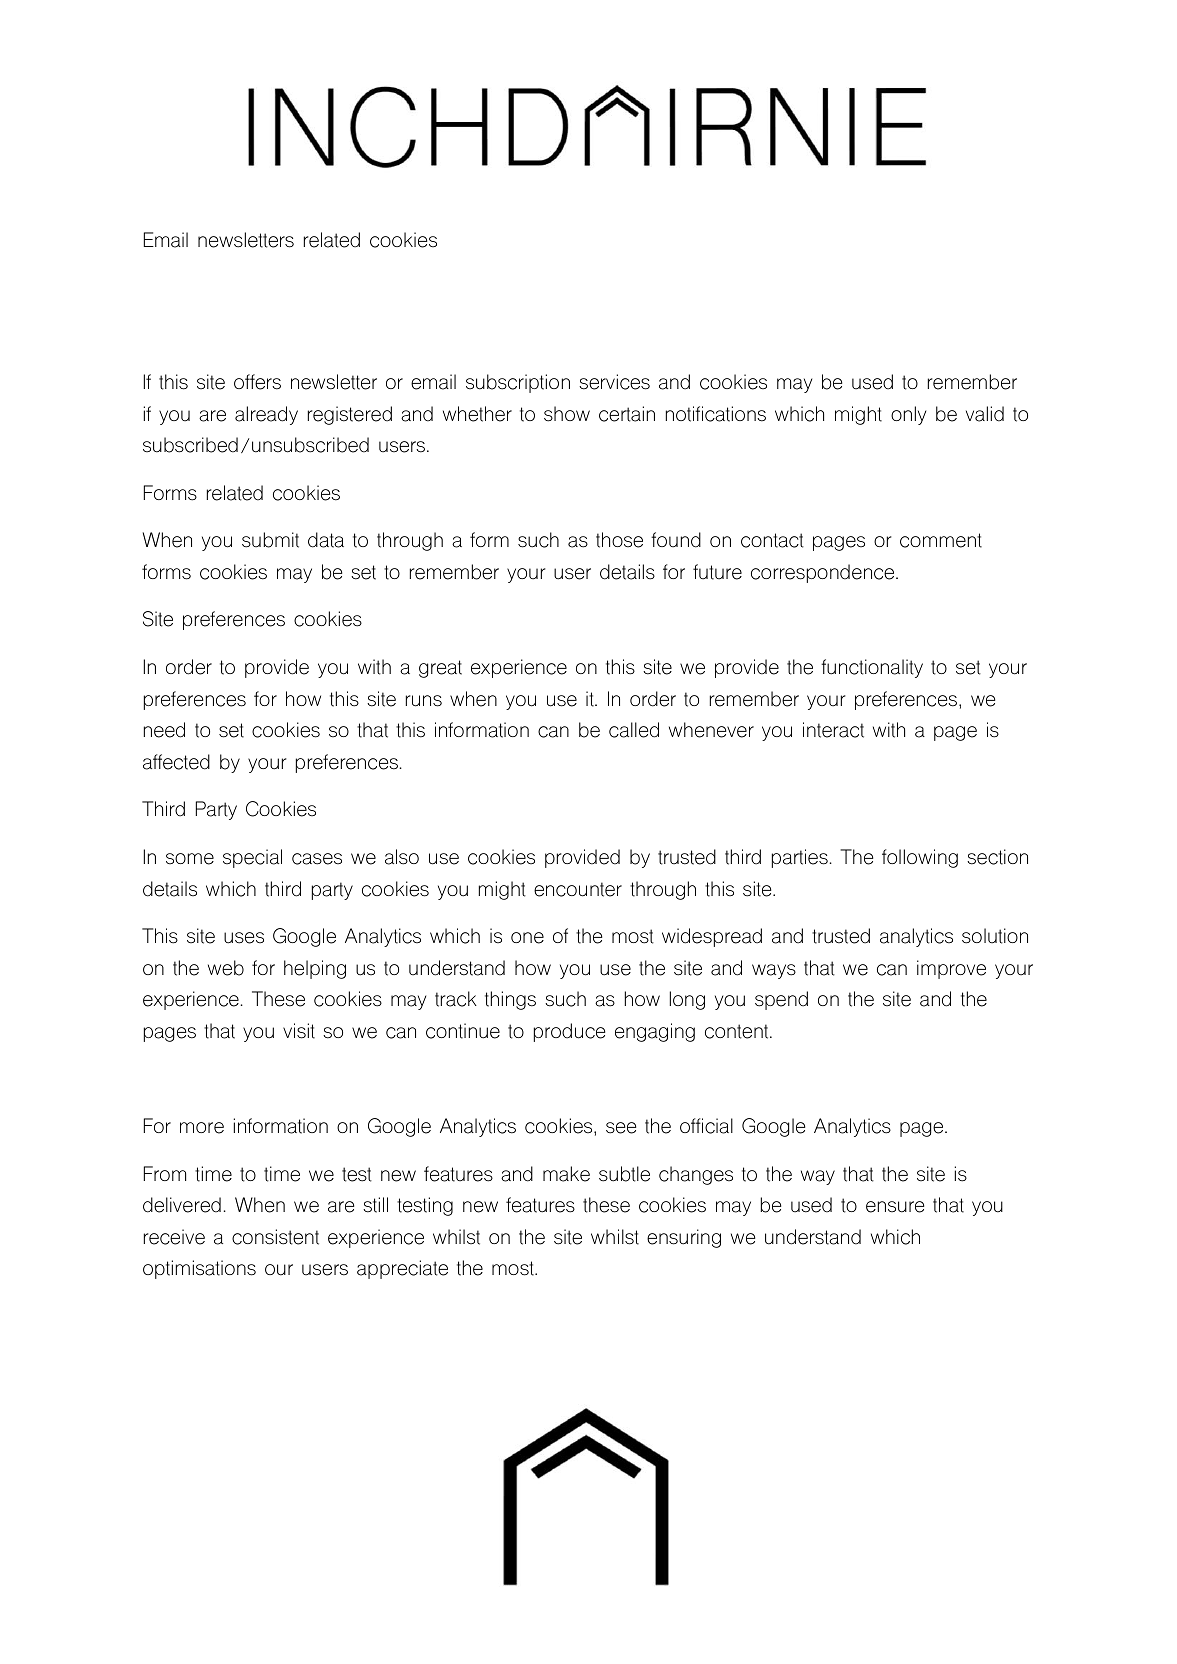 The height and width of the page is (1664, 1177). Describe the element at coordinates (920, 858) in the page. I see `following` at that location.
